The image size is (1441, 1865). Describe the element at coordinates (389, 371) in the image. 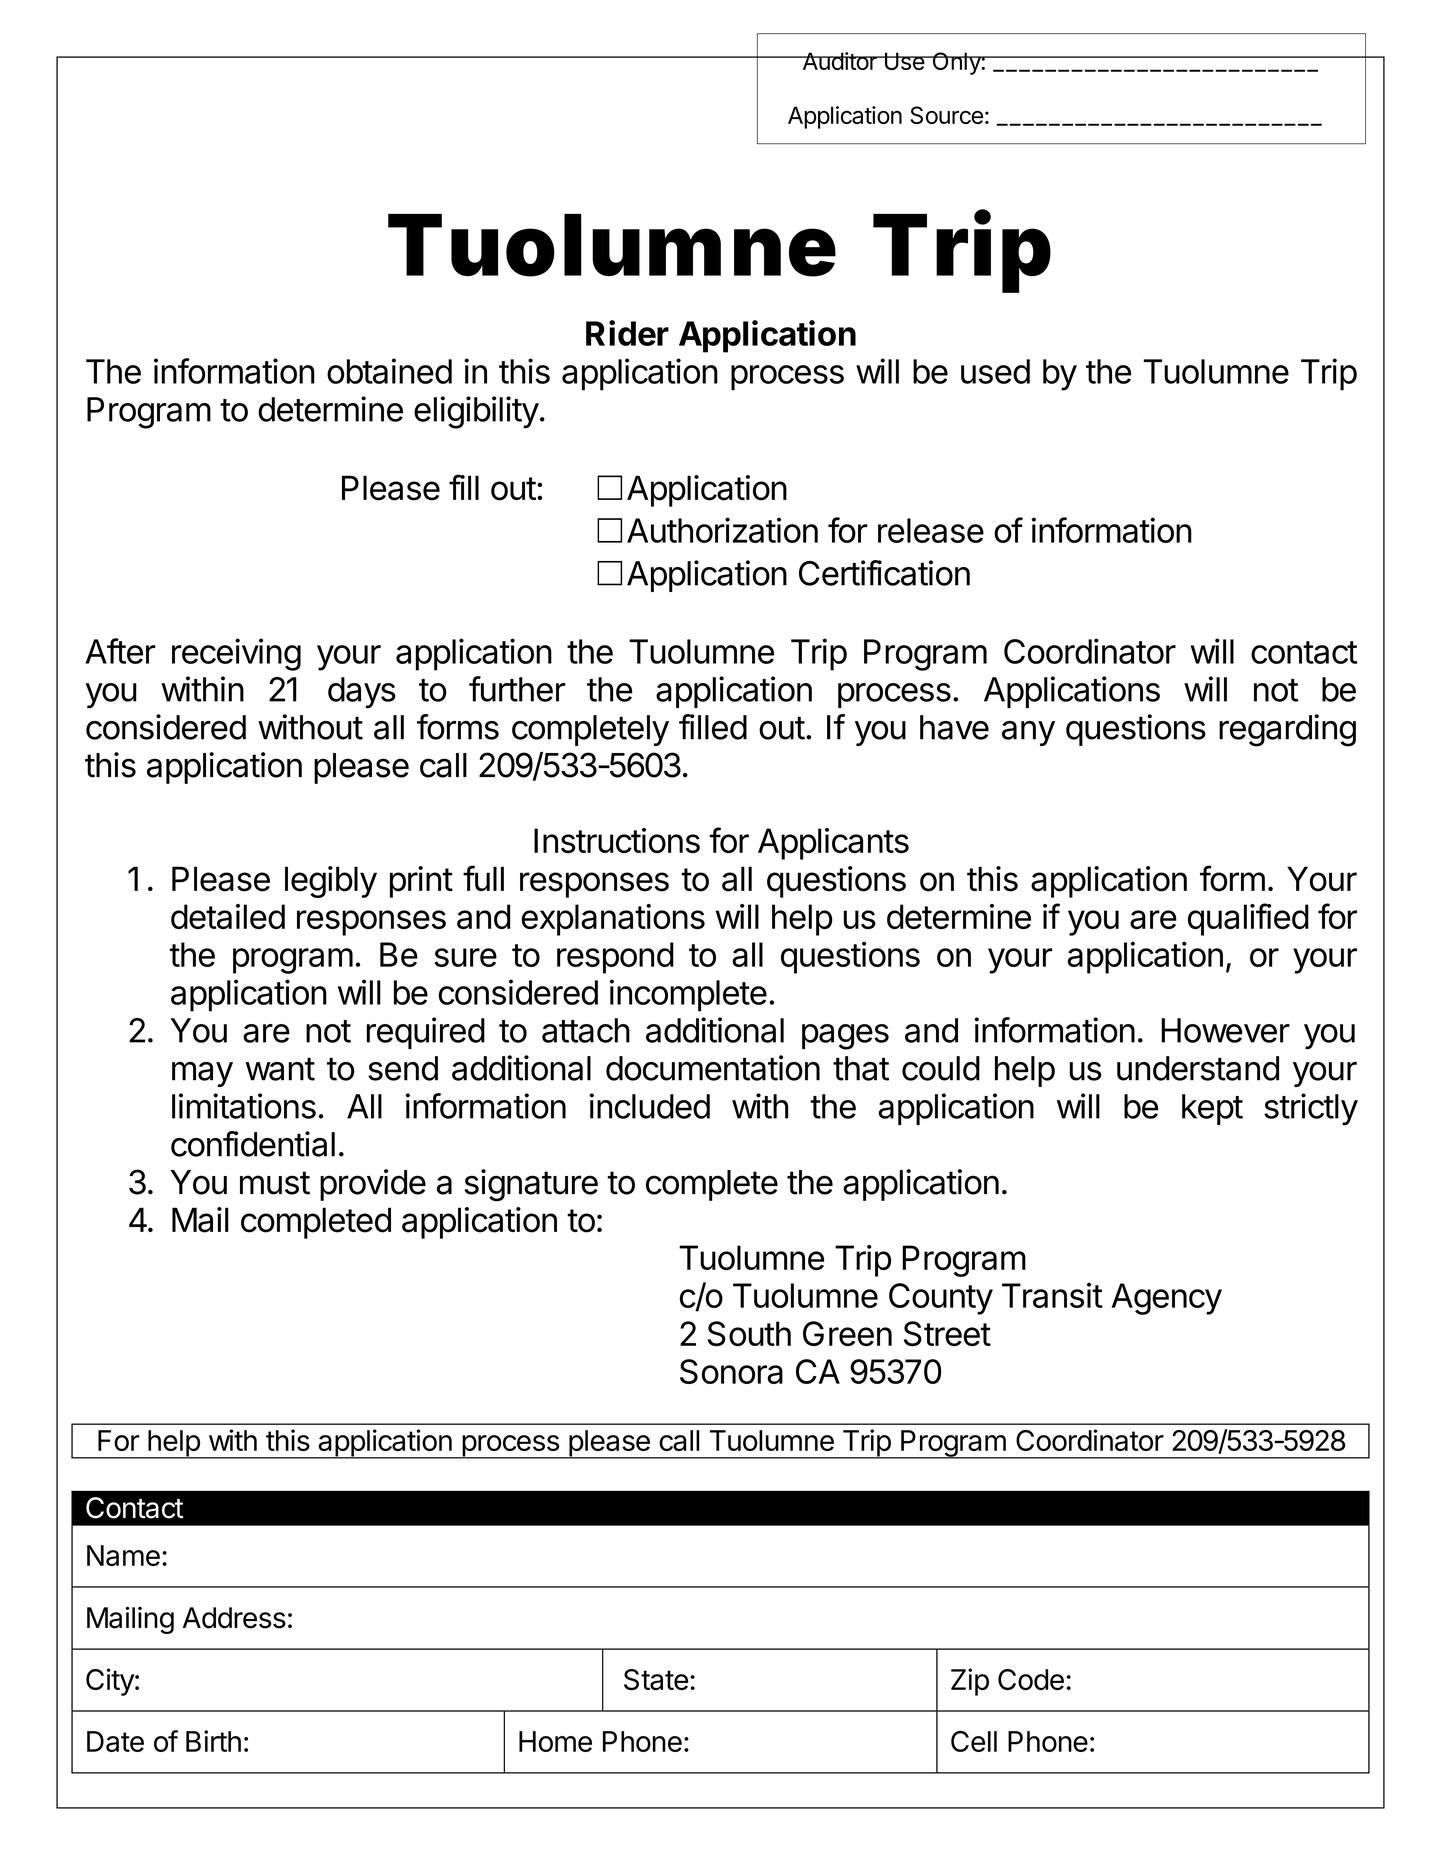

I see `obtained` at that location.
